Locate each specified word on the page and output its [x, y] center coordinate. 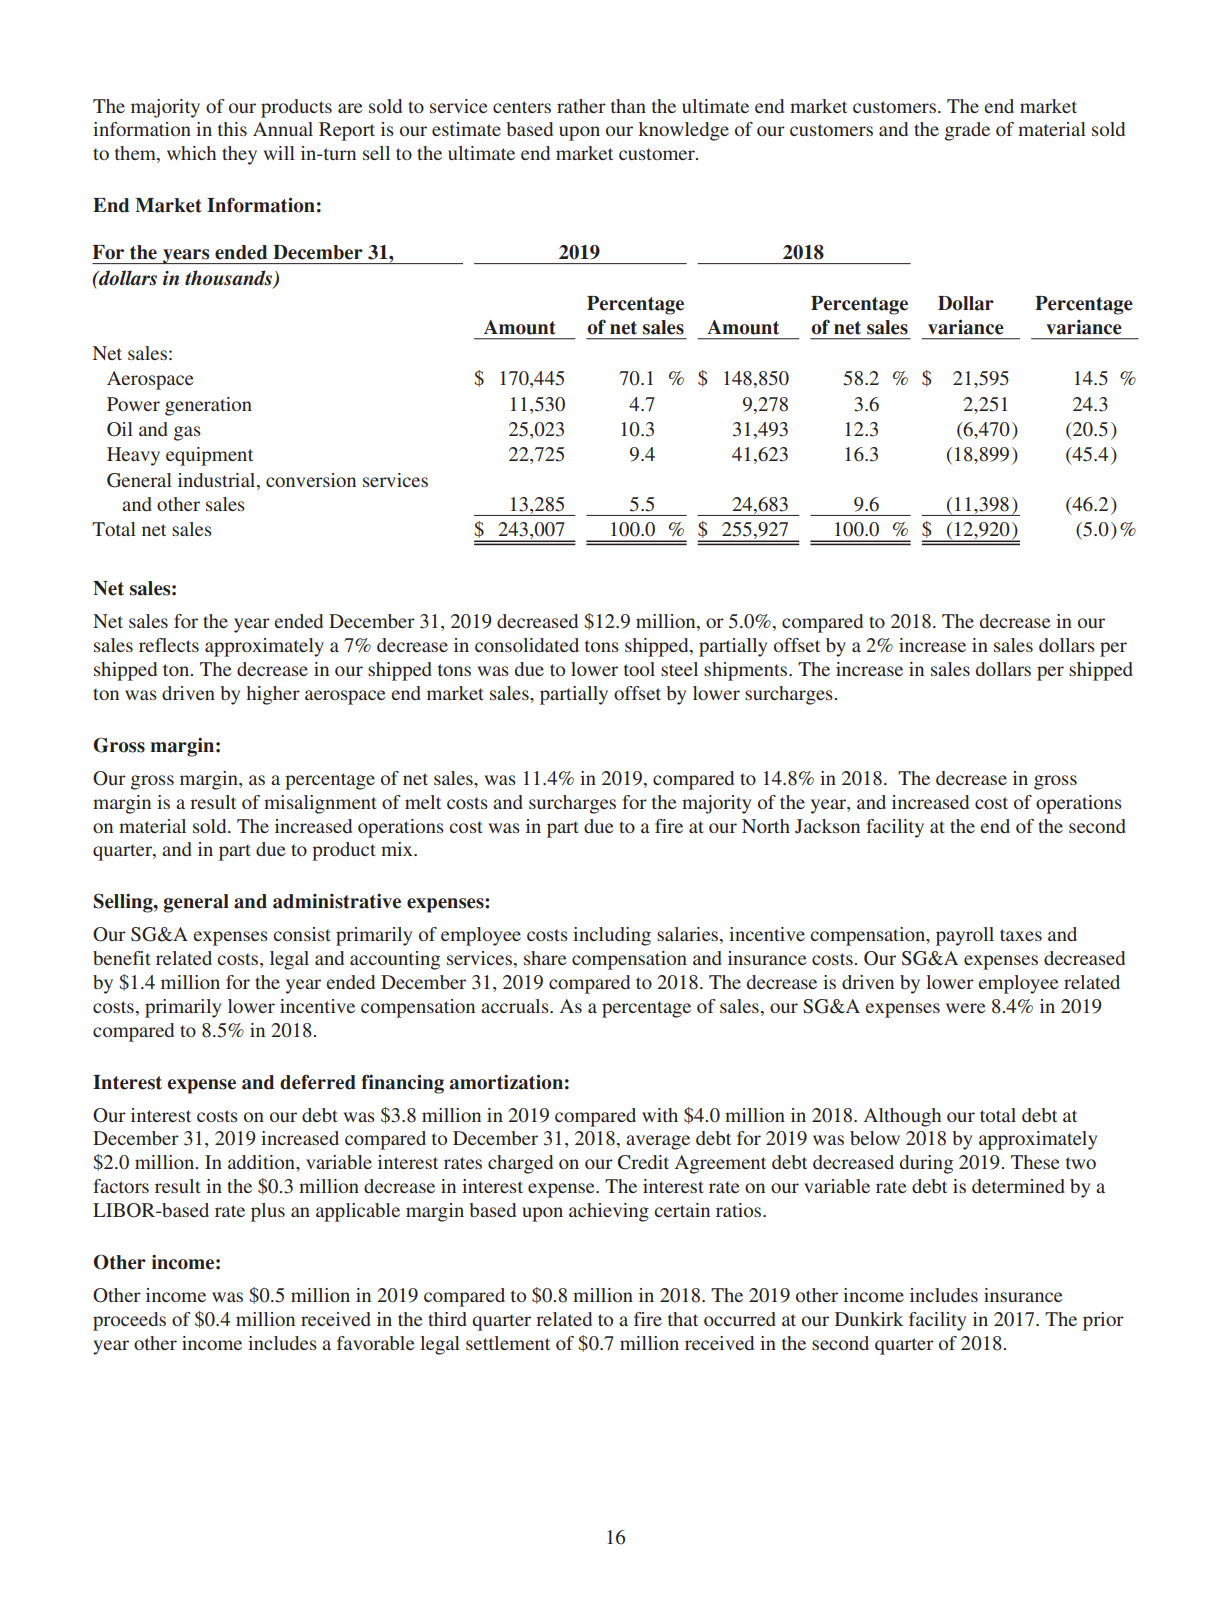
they [239, 155]
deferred [318, 1082]
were [965, 1008]
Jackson [827, 826]
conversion [311, 480]
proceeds [129, 1321]
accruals [516, 1006]
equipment [209, 456]
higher [273, 695]
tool [639, 669]
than [628, 106]
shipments [747, 671]
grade [967, 131]
